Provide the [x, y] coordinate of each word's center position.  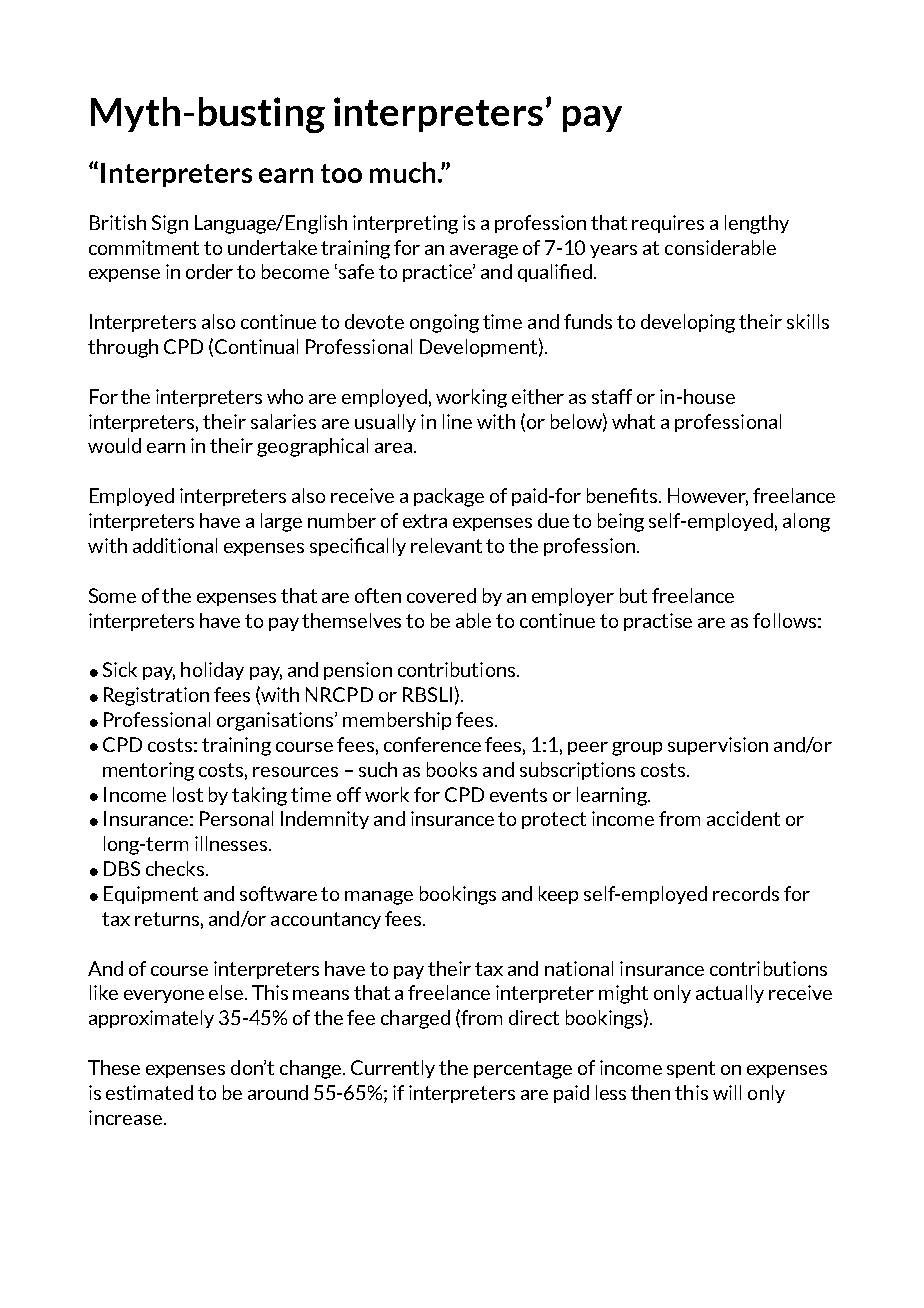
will [727, 1092]
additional [175, 545]
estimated [149, 1092]
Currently [393, 1069]
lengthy [757, 224]
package [449, 497]
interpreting [405, 224]
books [452, 769]
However [708, 497]
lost [188, 794]
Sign [170, 224]
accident [743, 818]
